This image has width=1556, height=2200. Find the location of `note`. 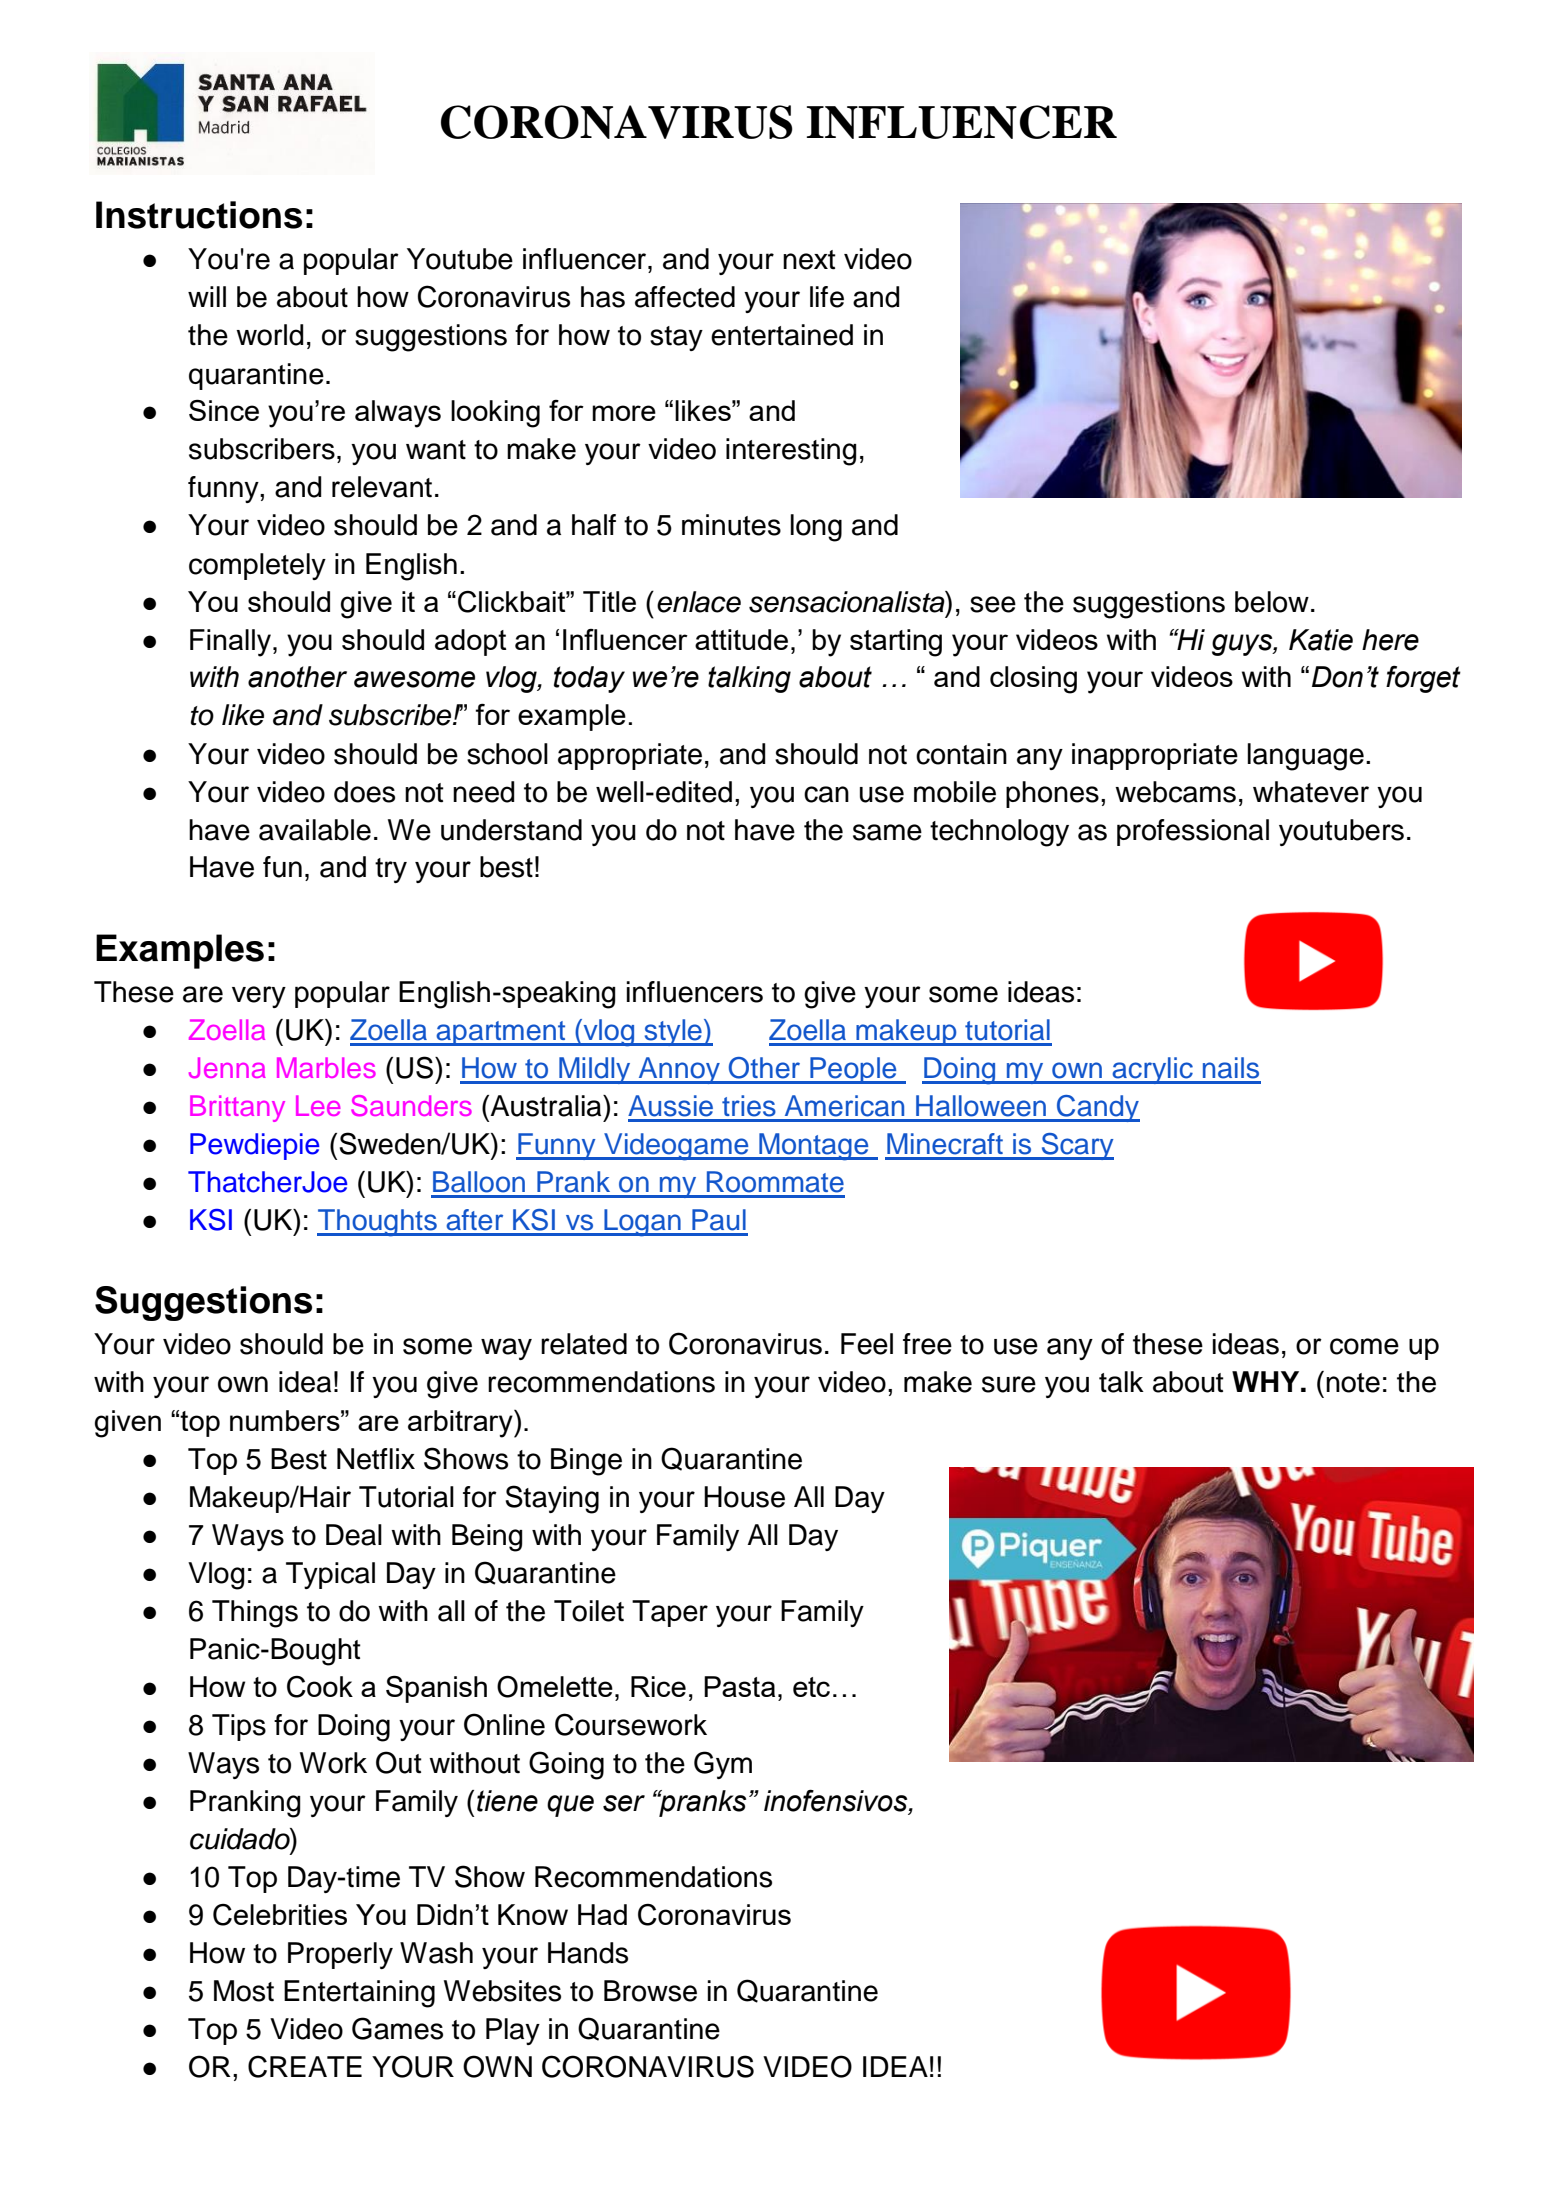

note is located at coordinates (1353, 1383).
